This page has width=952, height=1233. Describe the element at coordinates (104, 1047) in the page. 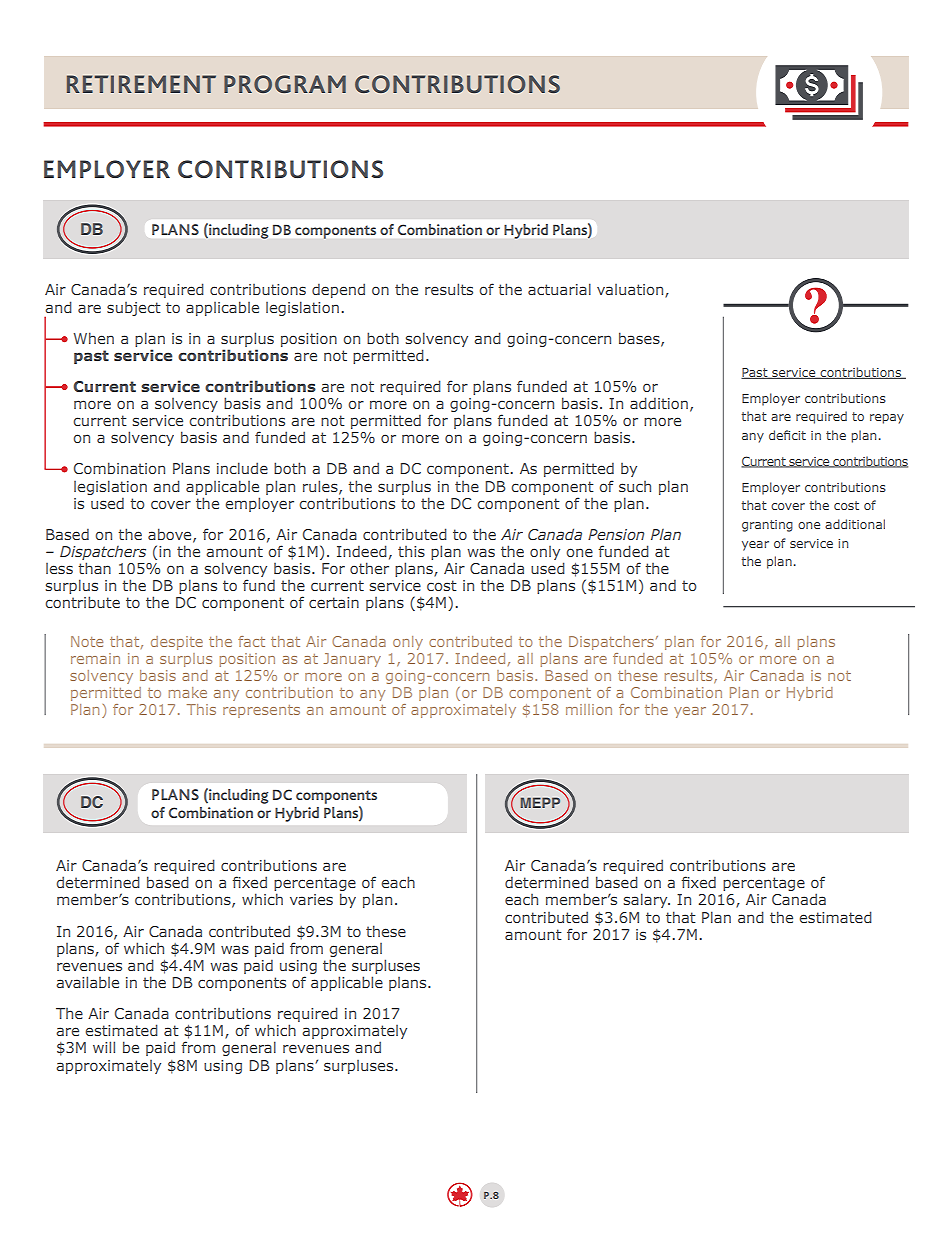

I see `will` at that location.
